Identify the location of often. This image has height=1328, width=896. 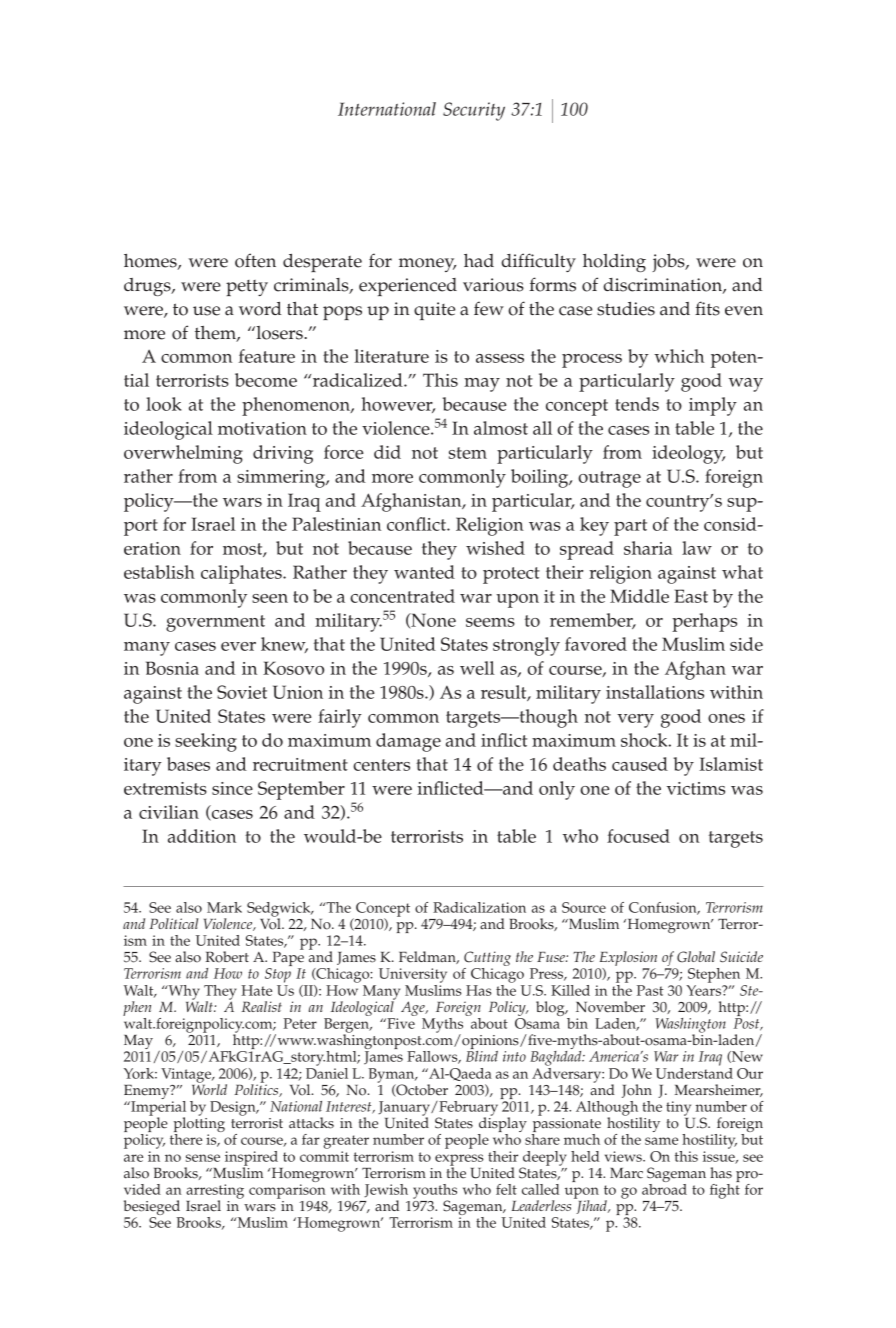
(255, 260).
